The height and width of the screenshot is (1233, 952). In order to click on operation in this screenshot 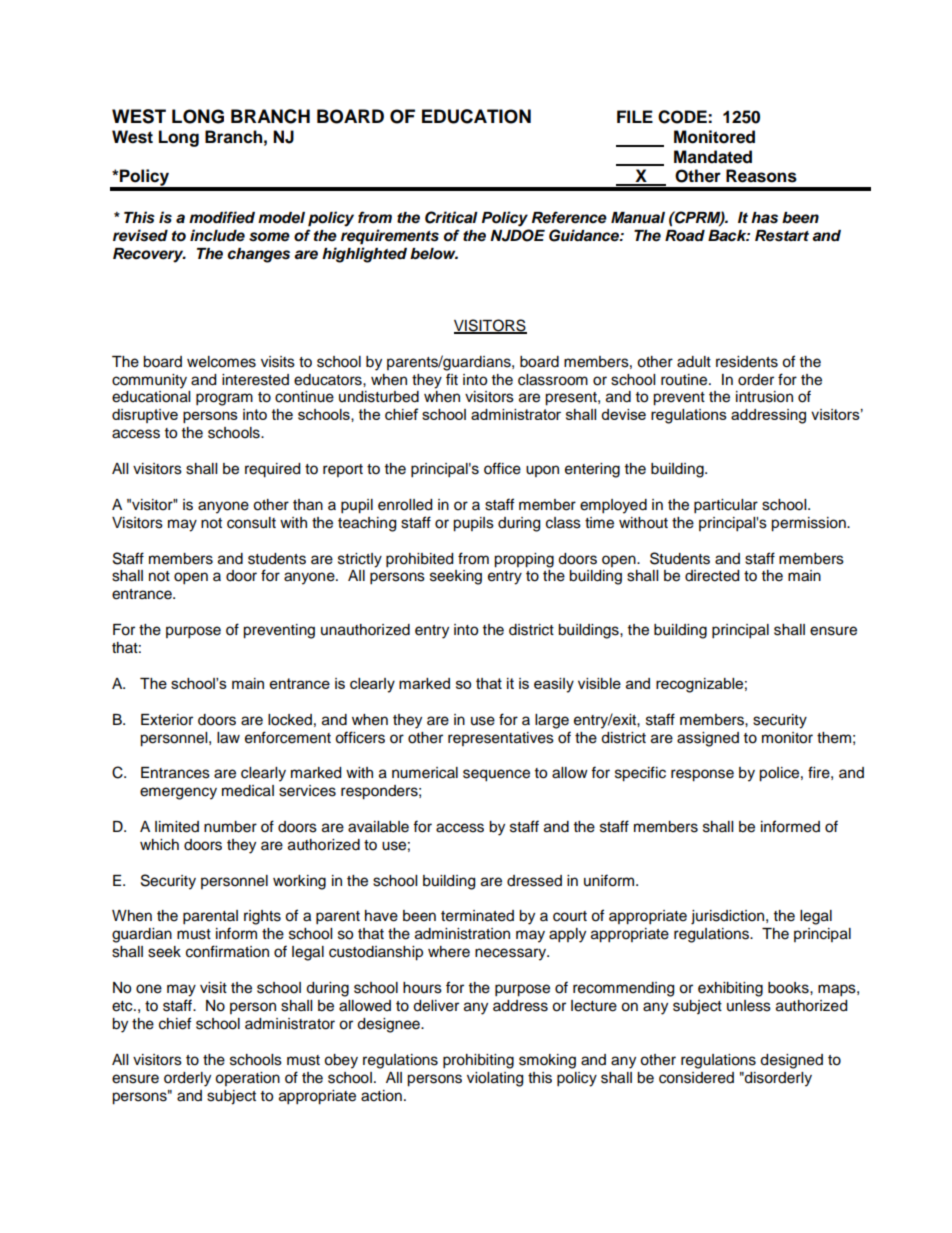, I will do `click(247, 1079)`.
